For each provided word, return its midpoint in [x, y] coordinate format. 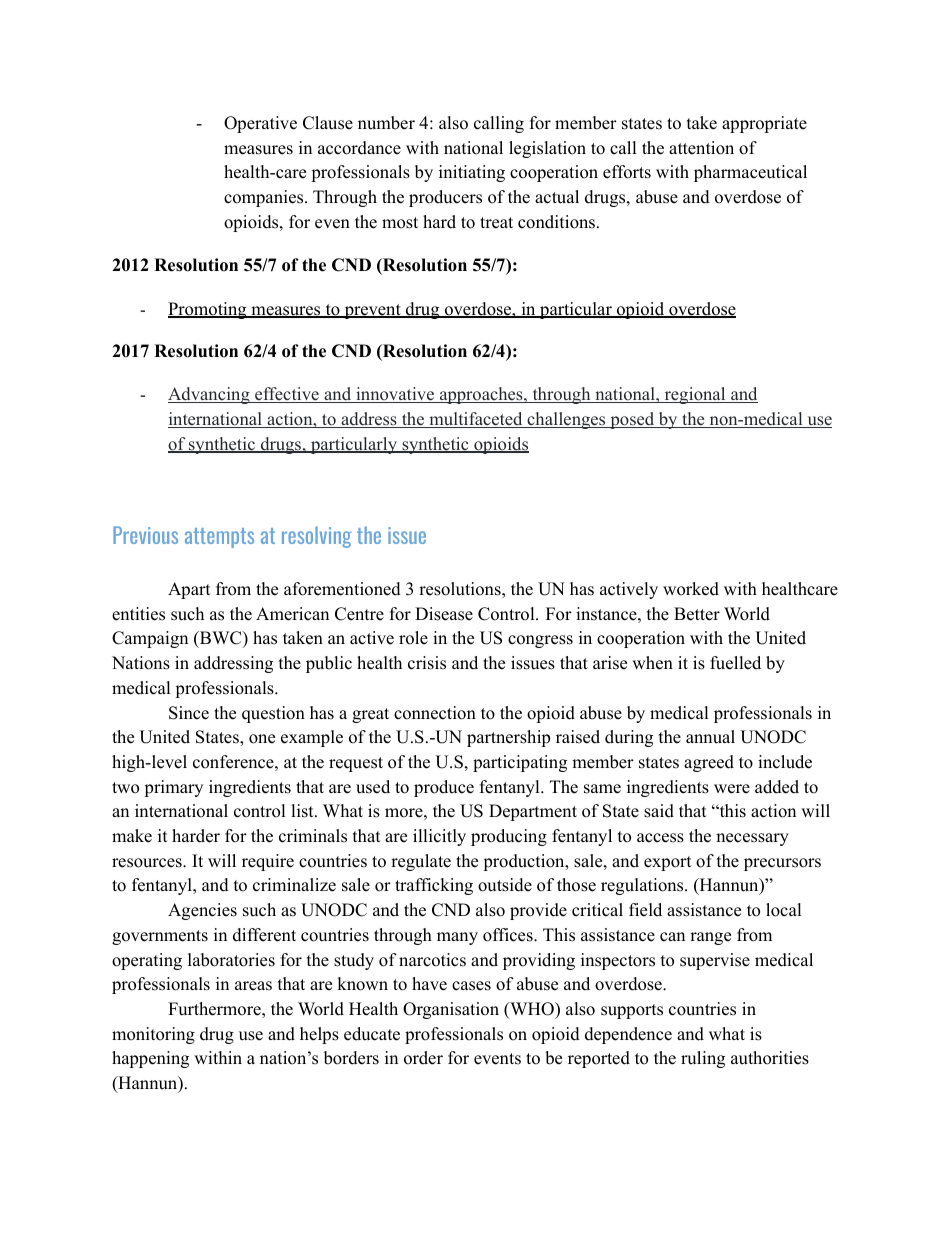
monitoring [153, 1035]
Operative [260, 124]
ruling [703, 1059]
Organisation [451, 1010]
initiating [472, 173]
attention [701, 148]
